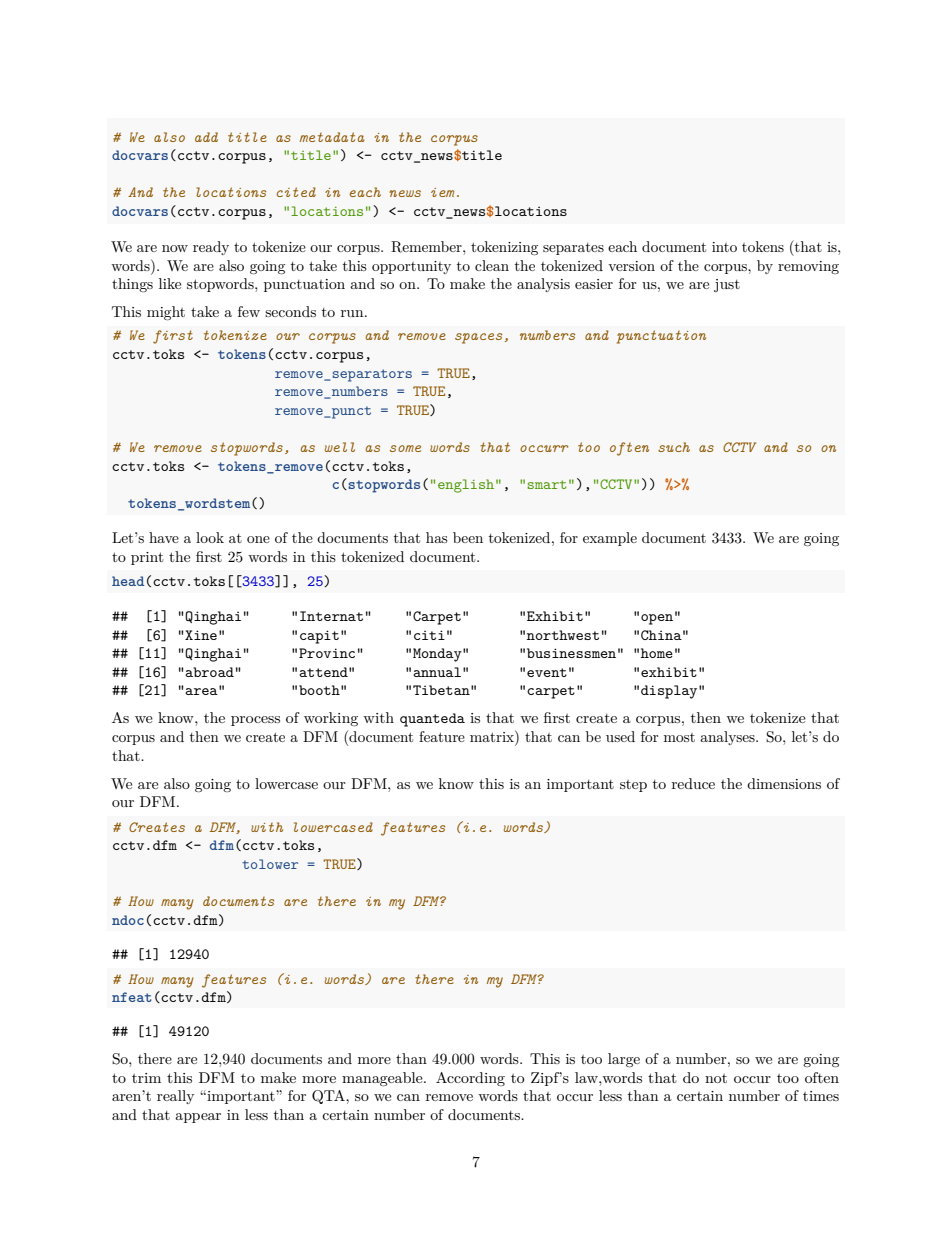  I want to click on add, so click(206, 137).
